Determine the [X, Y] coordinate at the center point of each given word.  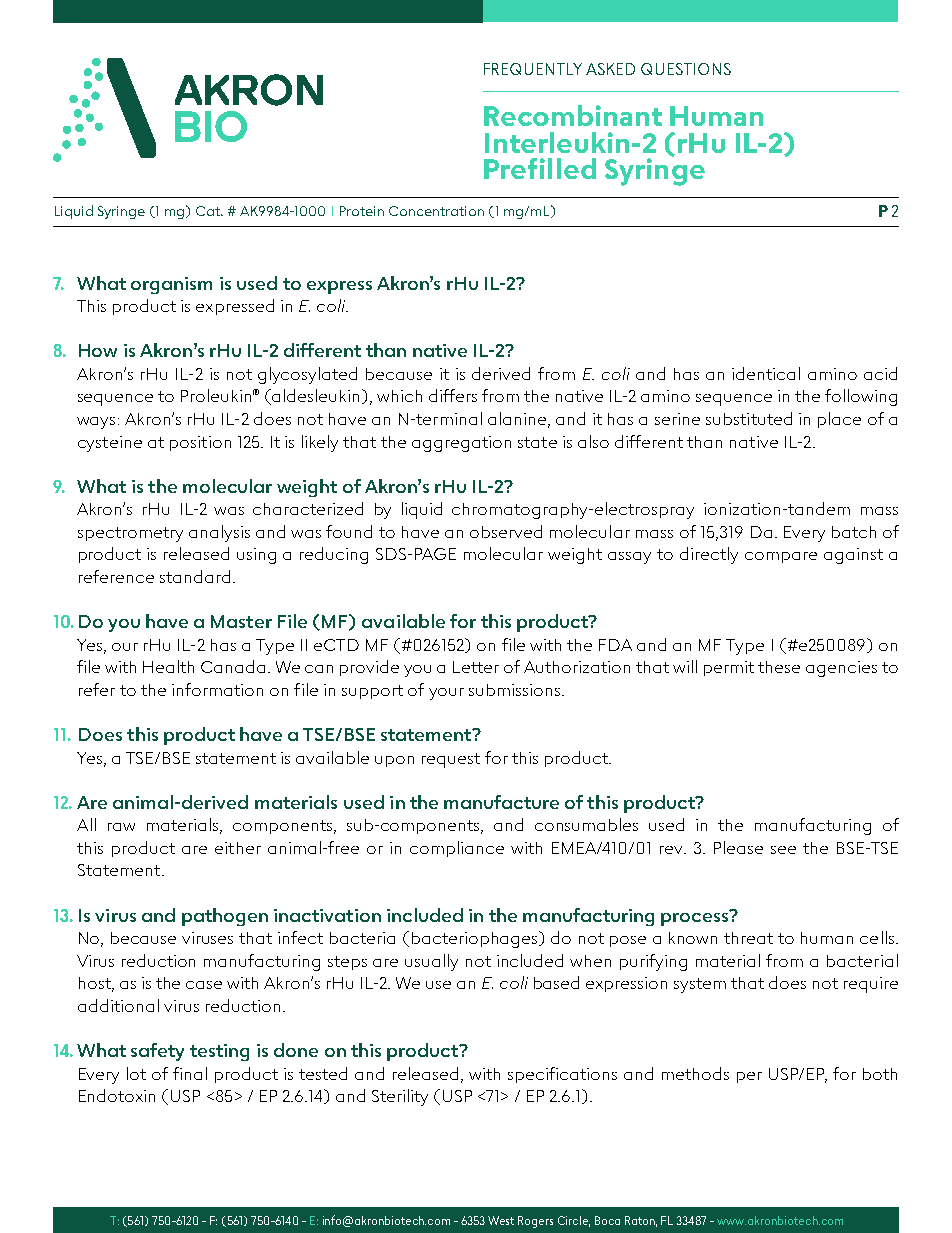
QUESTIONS [686, 69]
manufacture [501, 802]
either [238, 848]
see [783, 850]
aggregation [461, 444]
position [200, 443]
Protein [362, 211]
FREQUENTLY [533, 69]
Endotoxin [117, 1095]
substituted [749, 418]
